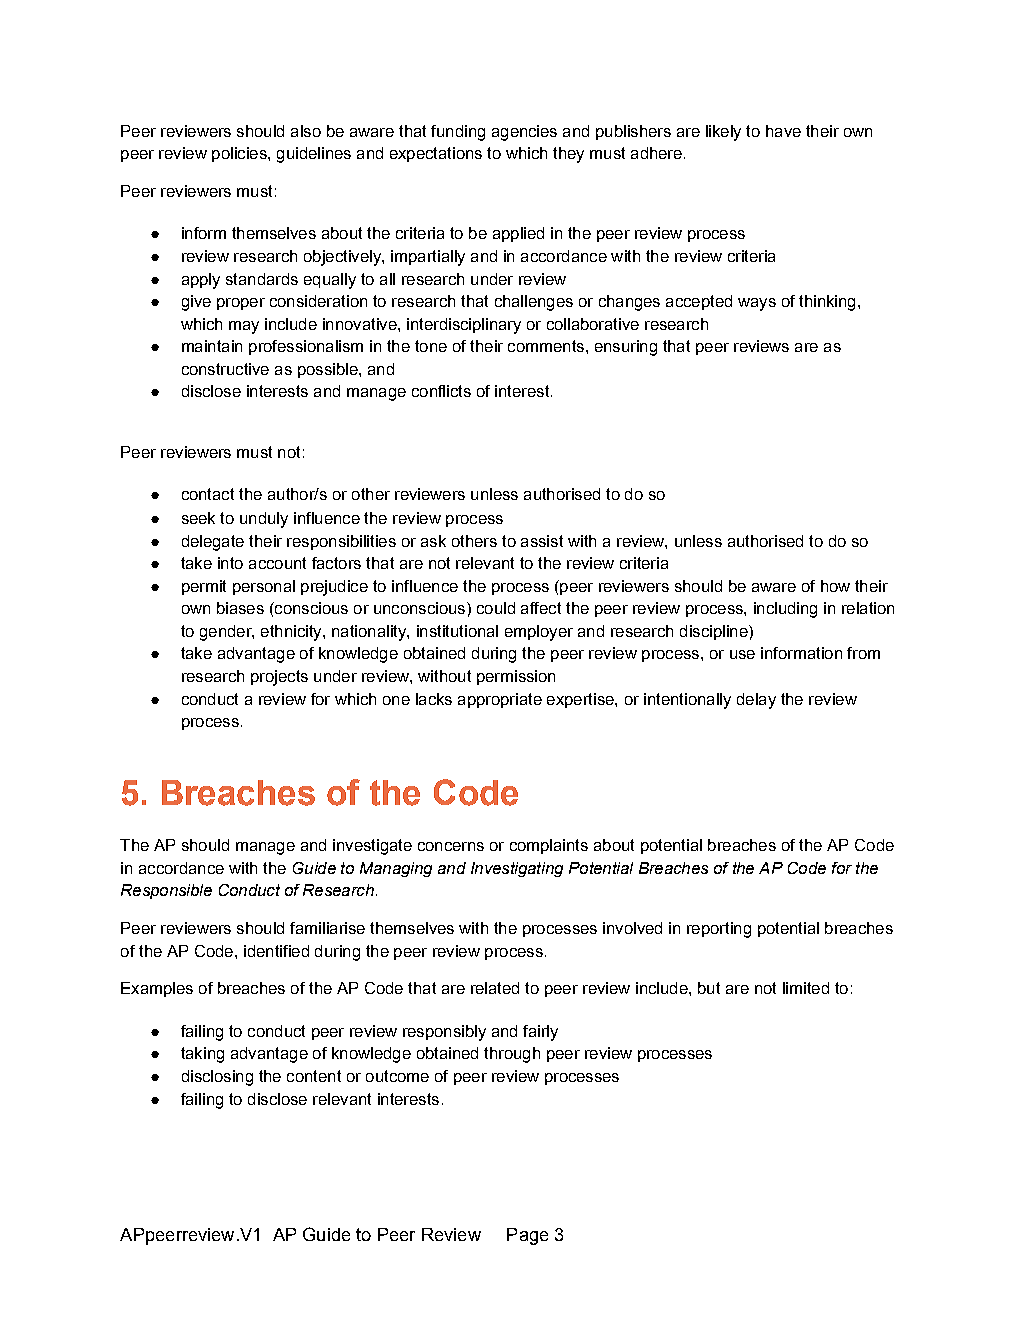 The height and width of the screenshot is (1324, 1023). What do you see at coordinates (783, 131) in the screenshot?
I see `have` at bounding box center [783, 131].
